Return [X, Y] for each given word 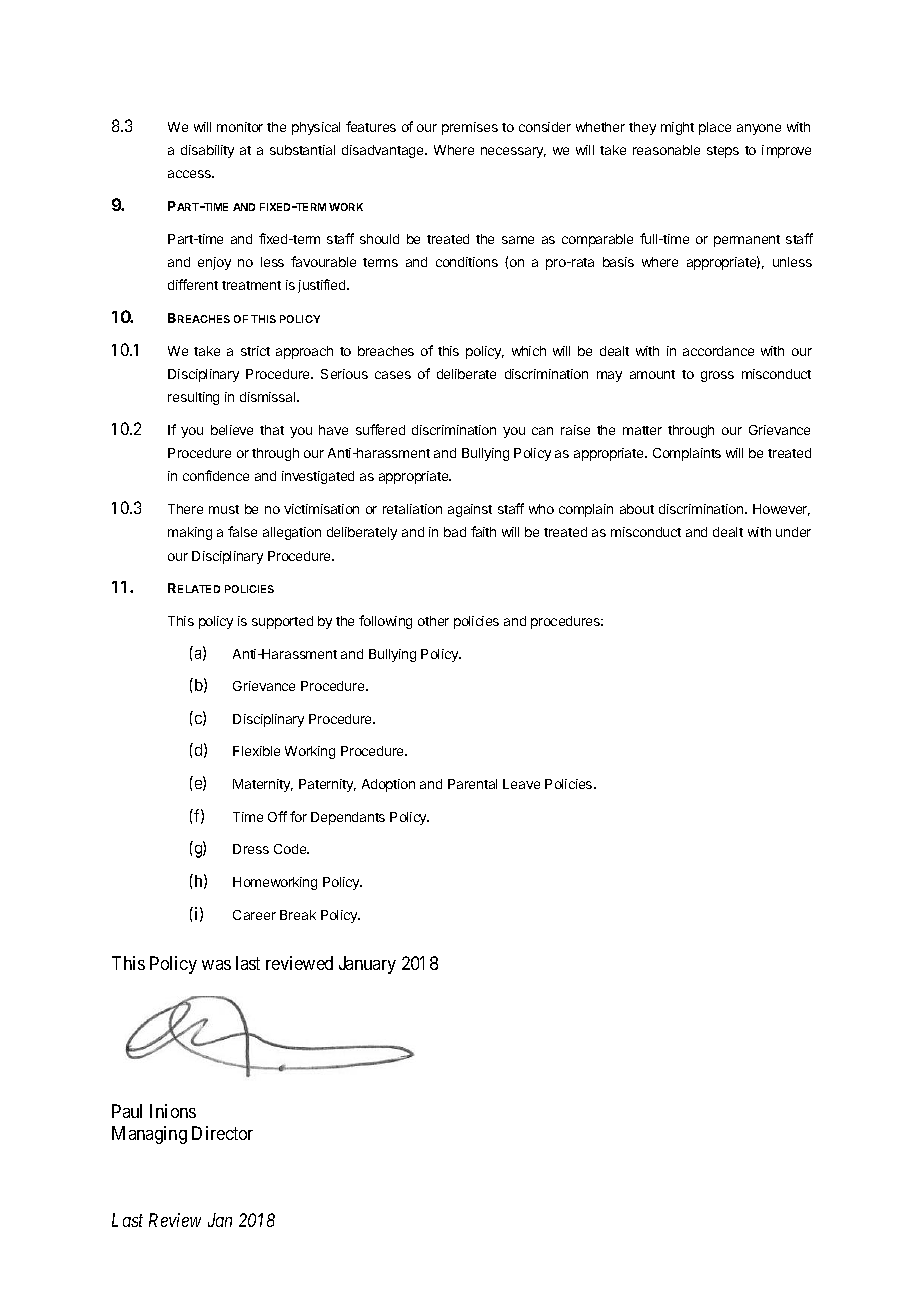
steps [723, 152]
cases [393, 375]
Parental [472, 784]
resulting [193, 398]
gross [717, 376]
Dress [251, 849]
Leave [521, 784]
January [367, 965]
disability [207, 151]
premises [470, 128]
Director [222, 1133]
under [793, 532]
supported [282, 622]
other [433, 621]
